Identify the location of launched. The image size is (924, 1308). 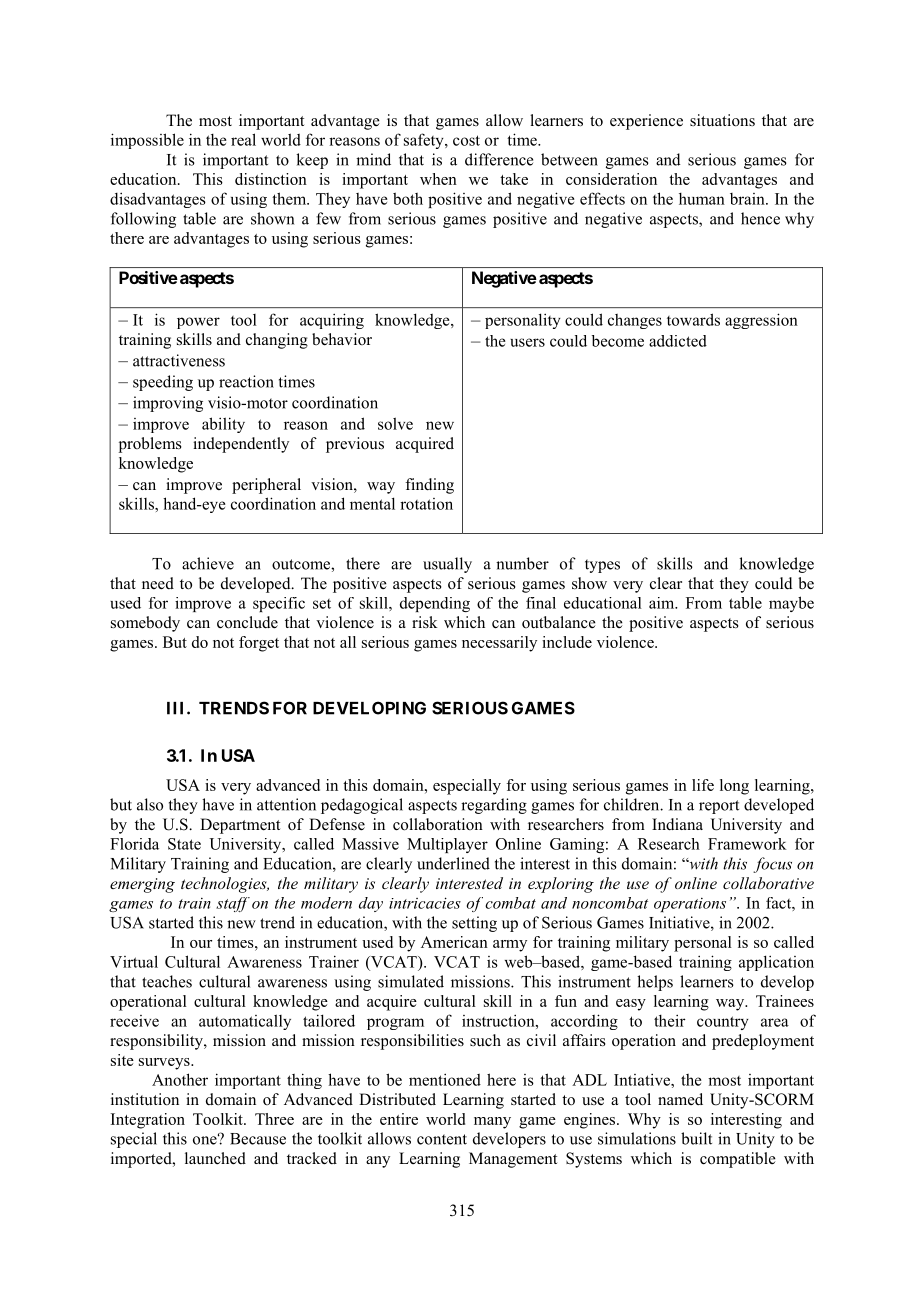
(215, 1158).
